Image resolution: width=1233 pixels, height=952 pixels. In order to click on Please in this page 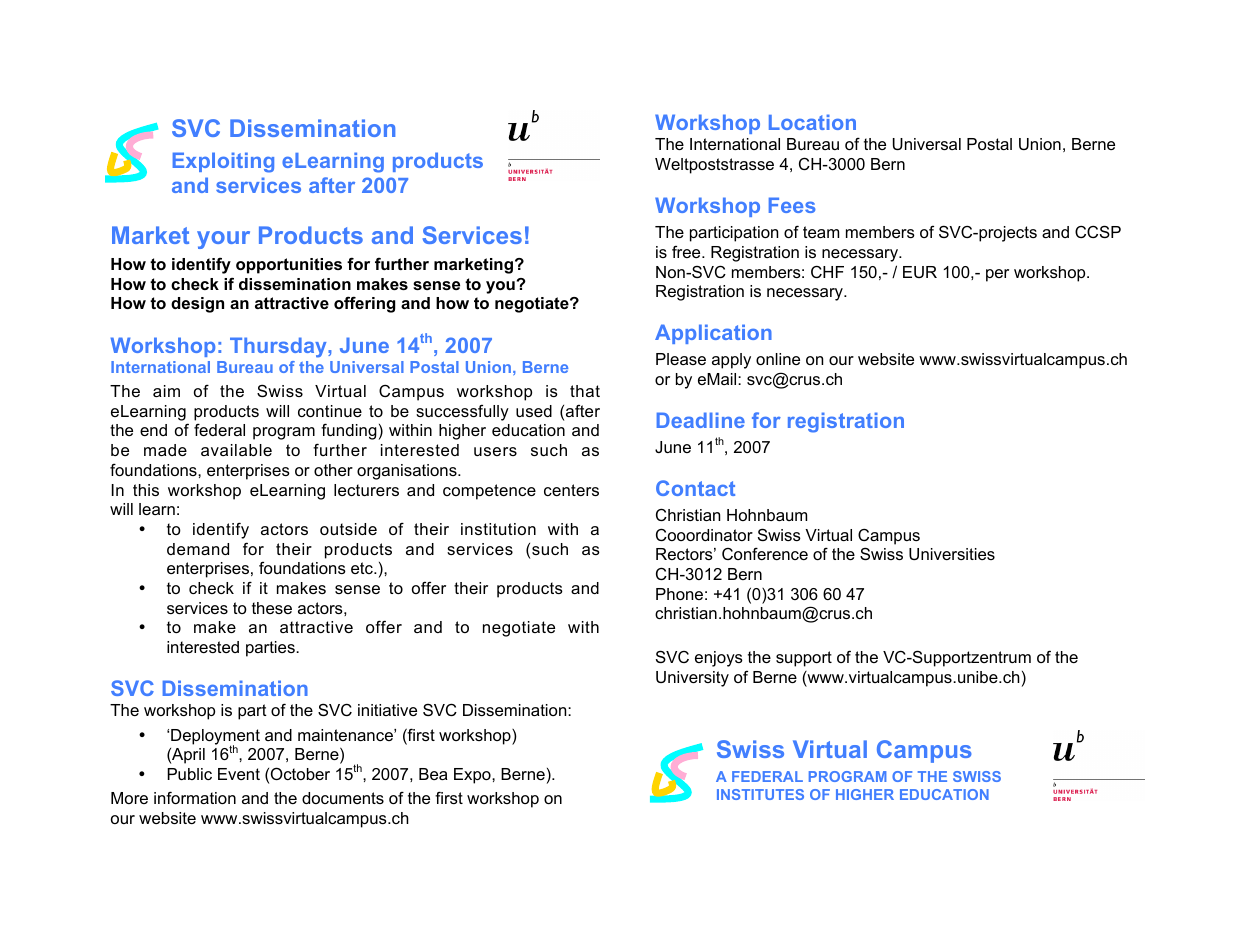, I will do `click(681, 359)`.
